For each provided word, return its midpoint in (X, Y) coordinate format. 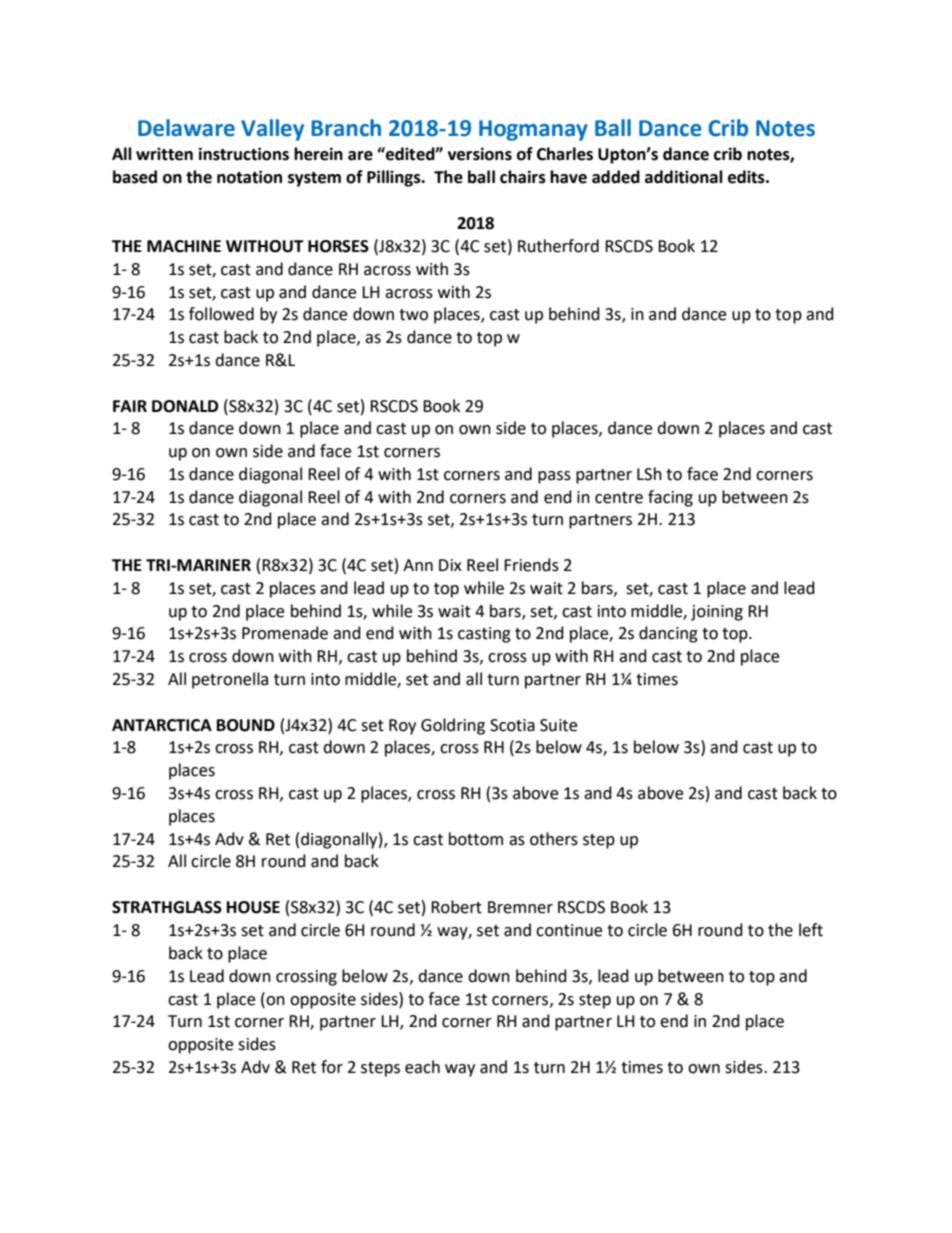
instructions (244, 154)
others (554, 839)
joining (717, 613)
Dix (450, 565)
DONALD (185, 406)
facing (670, 498)
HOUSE (253, 907)
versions (480, 154)
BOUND (246, 725)
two (413, 315)
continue (569, 930)
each (422, 1067)
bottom (476, 839)
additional (684, 177)
